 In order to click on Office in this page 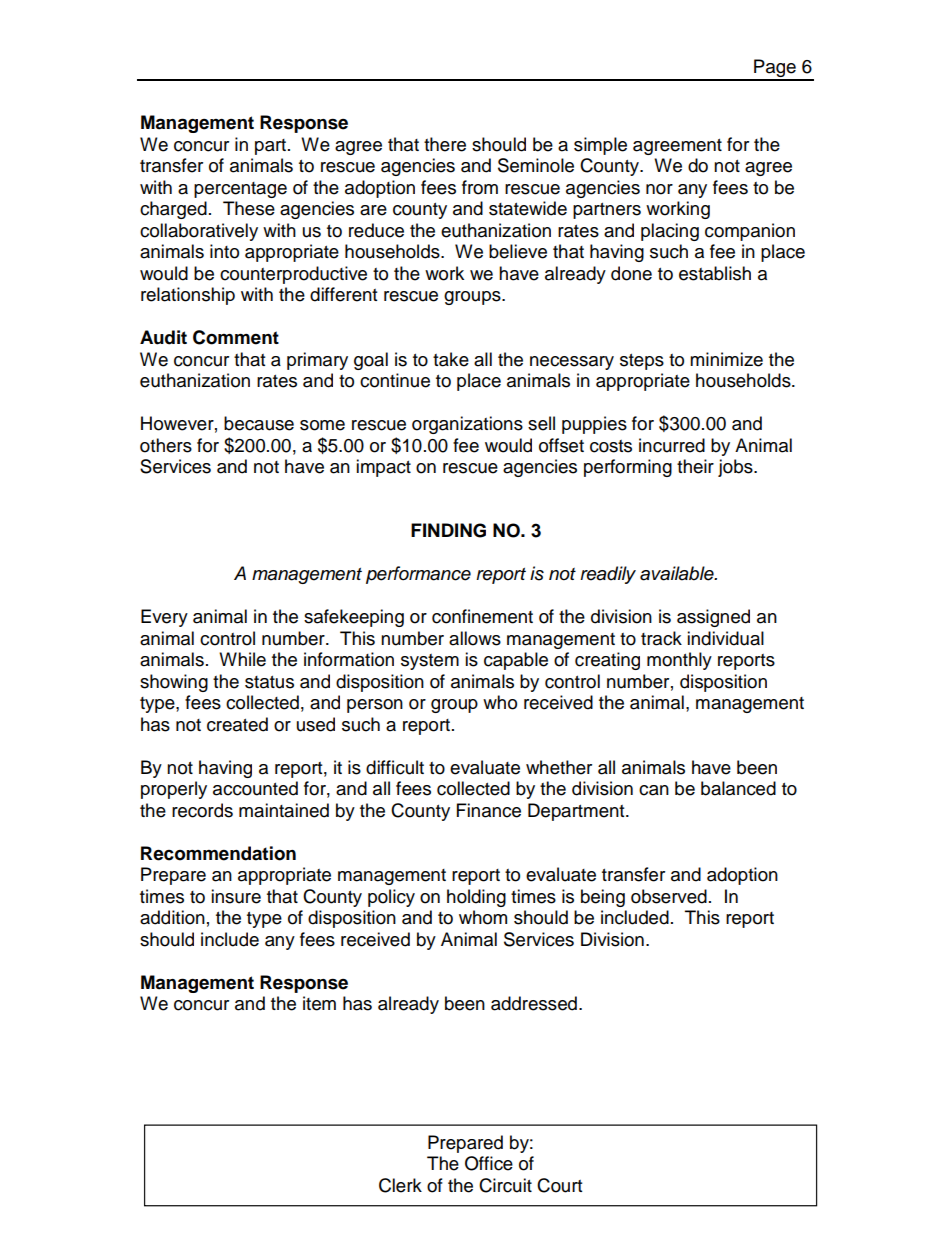, I will do `click(489, 1163)`.
